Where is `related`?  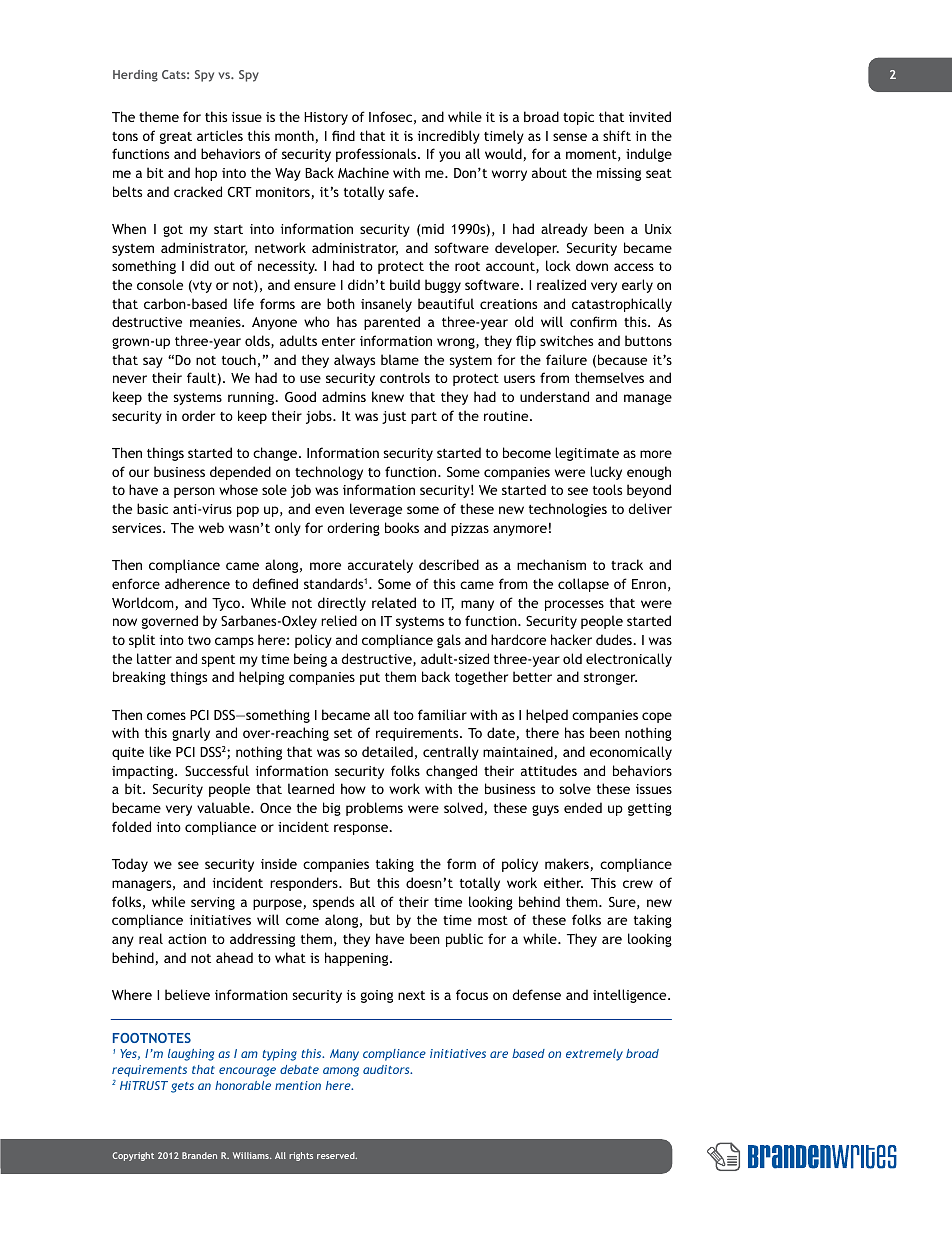
related is located at coordinates (394, 602).
